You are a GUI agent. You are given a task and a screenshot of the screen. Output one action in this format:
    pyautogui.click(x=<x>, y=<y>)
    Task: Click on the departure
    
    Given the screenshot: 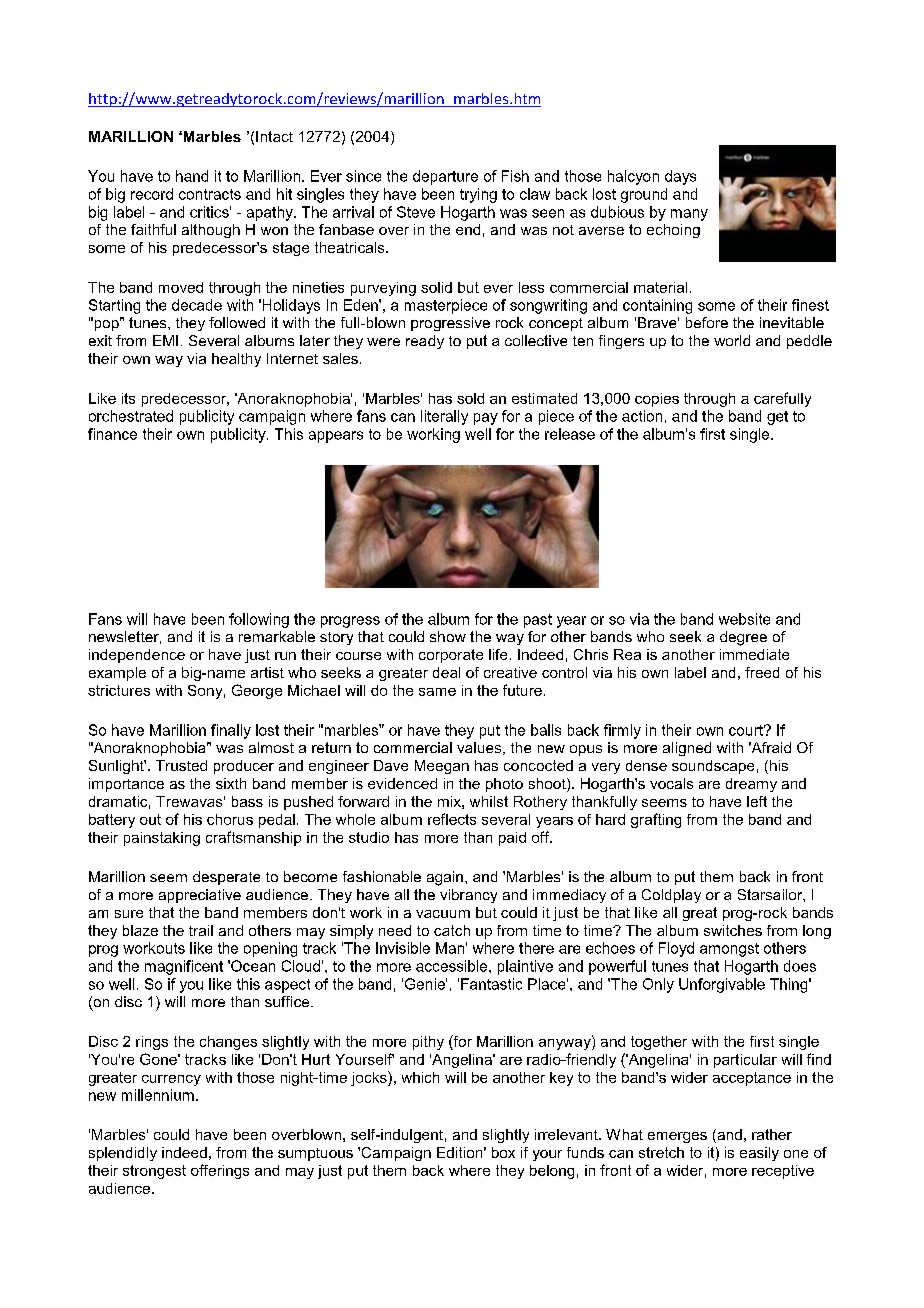 What is the action you would take?
    pyautogui.click(x=445, y=177)
